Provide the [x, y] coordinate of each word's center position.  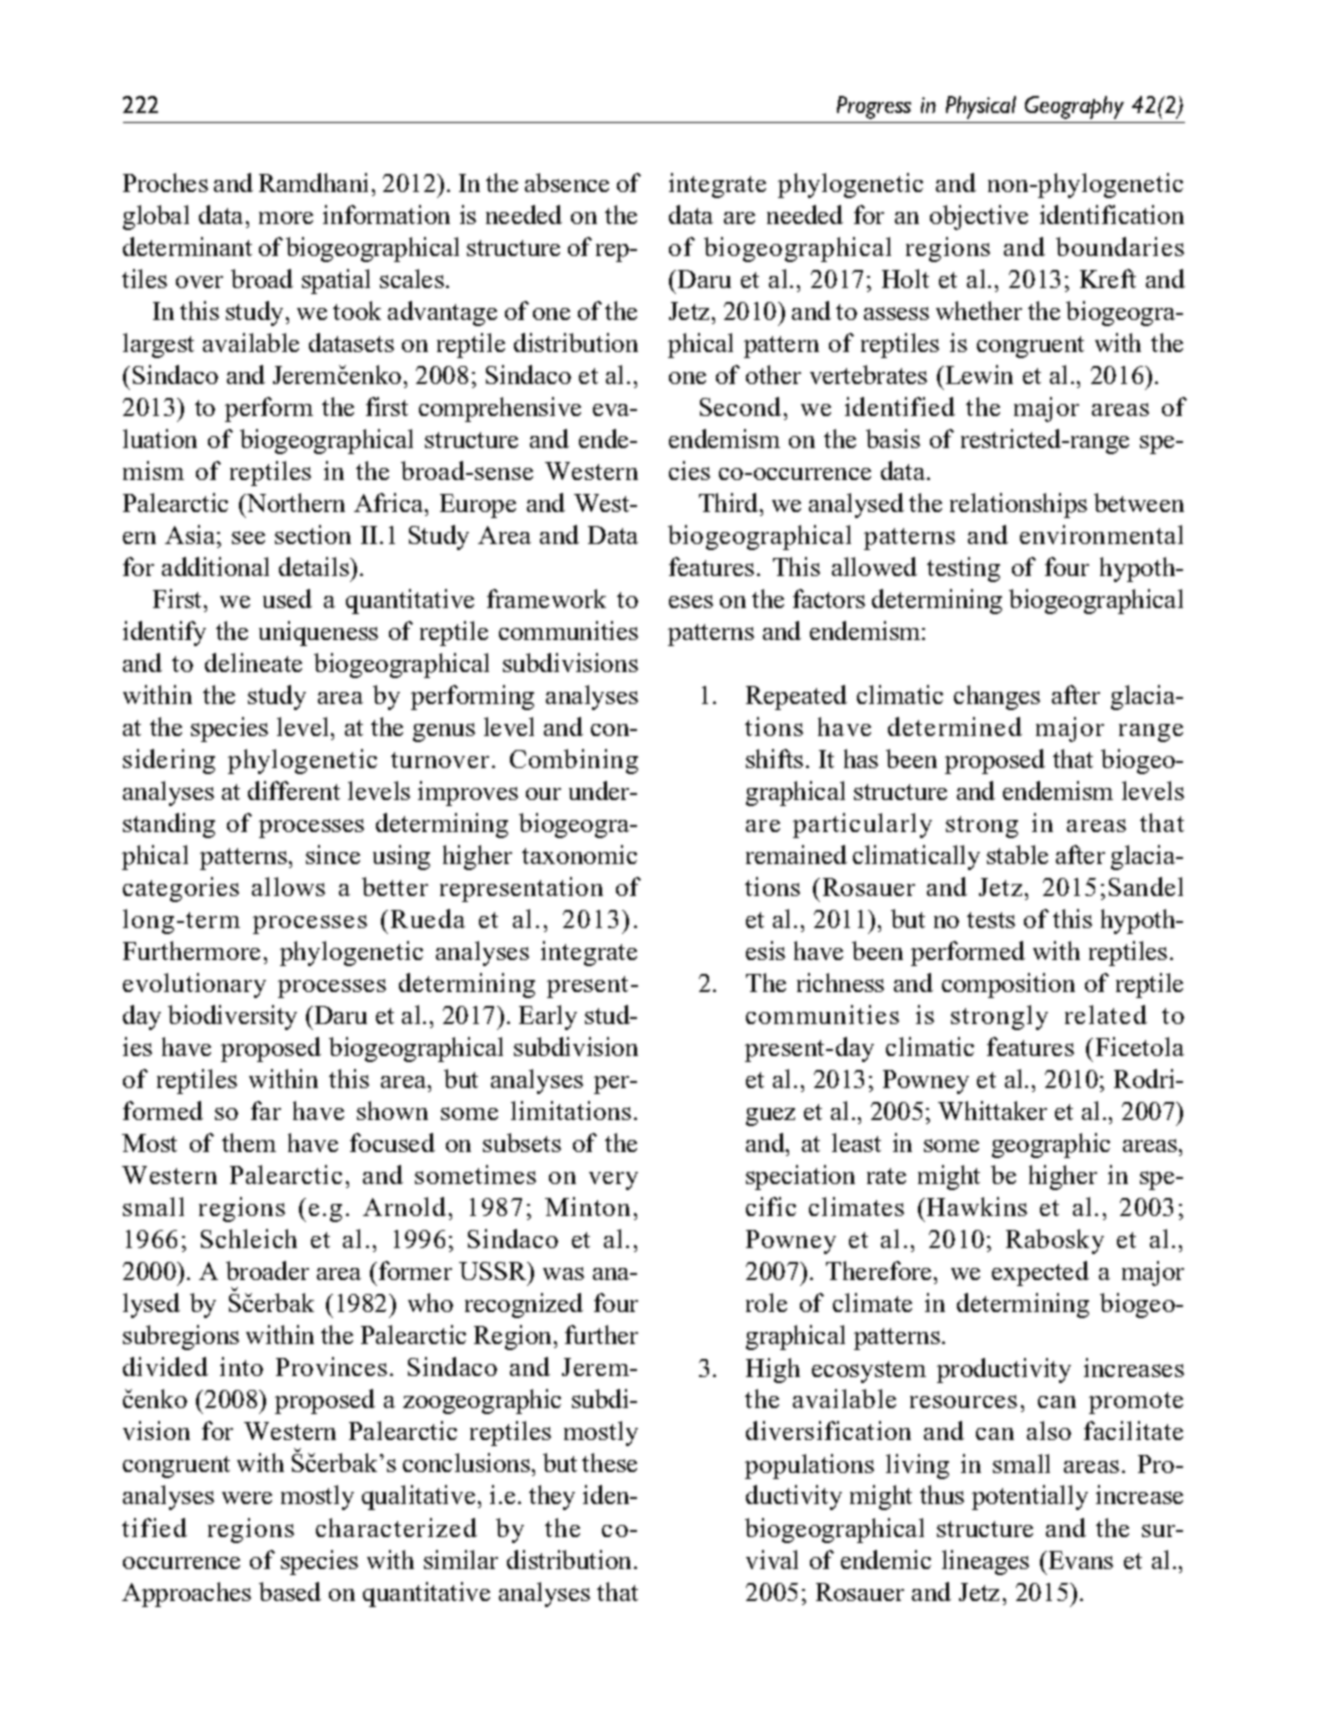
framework [546, 598]
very [613, 1181]
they [552, 1497]
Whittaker [992, 1110]
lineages [985, 1562]
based [290, 1591]
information [386, 214]
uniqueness [318, 633]
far [266, 1110]
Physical [981, 107]
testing [963, 569]
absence [567, 182]
